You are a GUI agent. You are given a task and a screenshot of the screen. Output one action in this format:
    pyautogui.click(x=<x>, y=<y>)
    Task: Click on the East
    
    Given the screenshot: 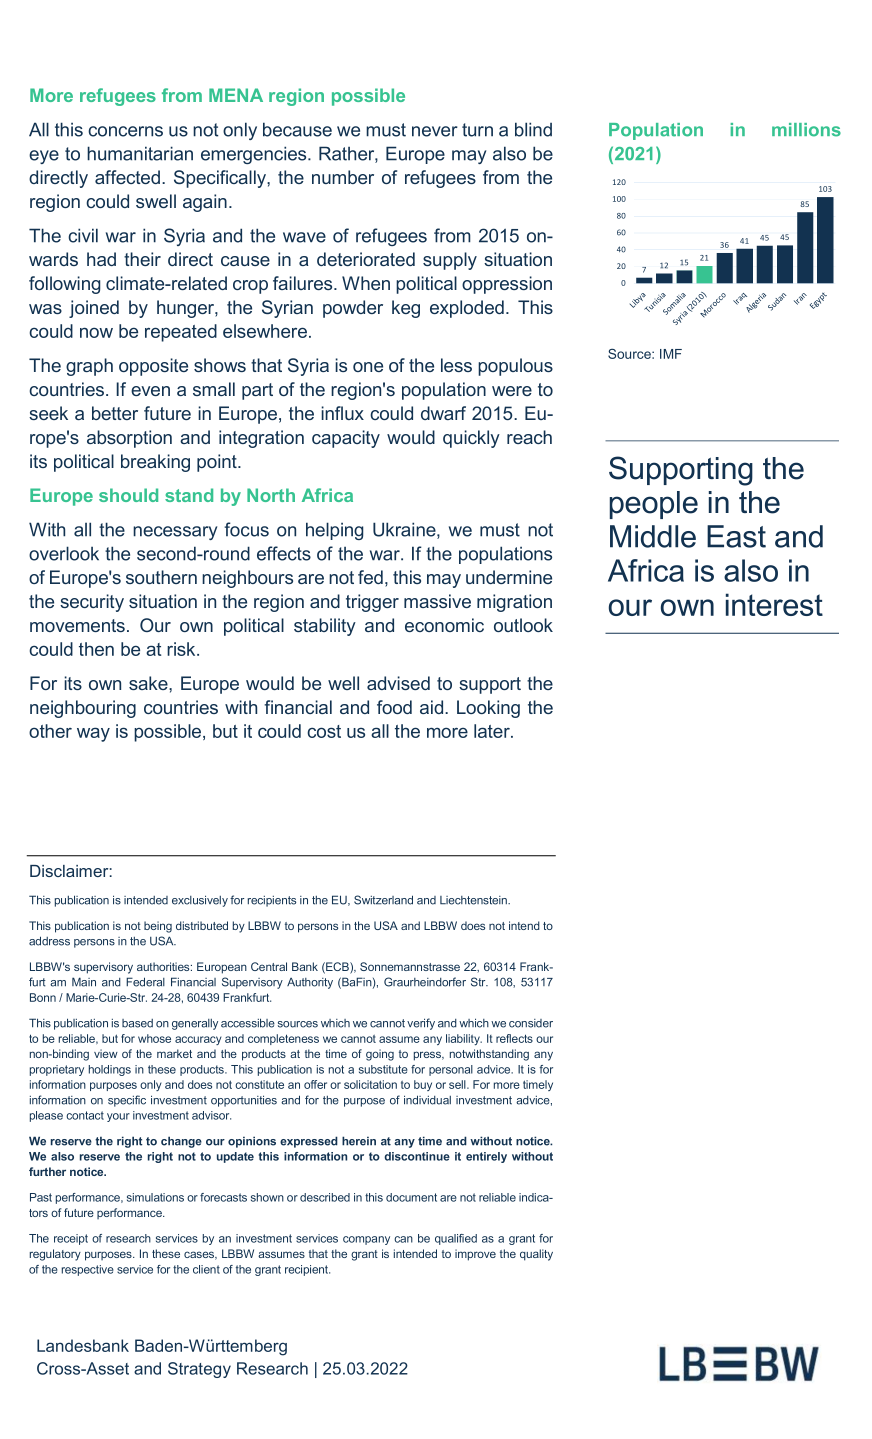 What is the action you would take?
    pyautogui.click(x=736, y=536)
